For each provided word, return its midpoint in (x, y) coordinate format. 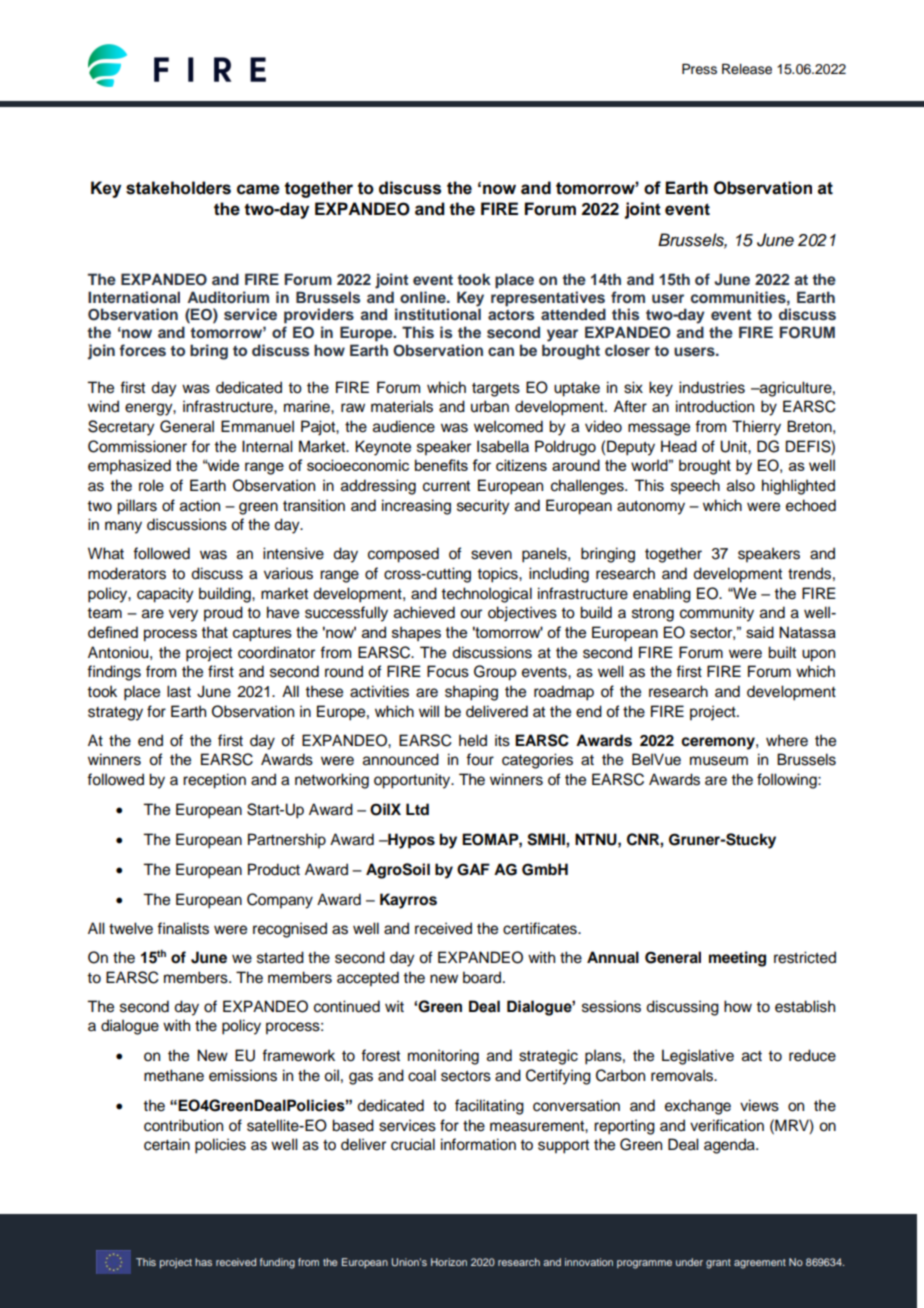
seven (491, 555)
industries (712, 387)
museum (719, 761)
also (741, 485)
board (483, 977)
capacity (165, 595)
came (258, 189)
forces (142, 350)
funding (277, 1263)
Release (747, 69)
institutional (438, 314)
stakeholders (178, 188)
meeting (737, 959)
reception (214, 781)
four (480, 759)
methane (174, 1075)
